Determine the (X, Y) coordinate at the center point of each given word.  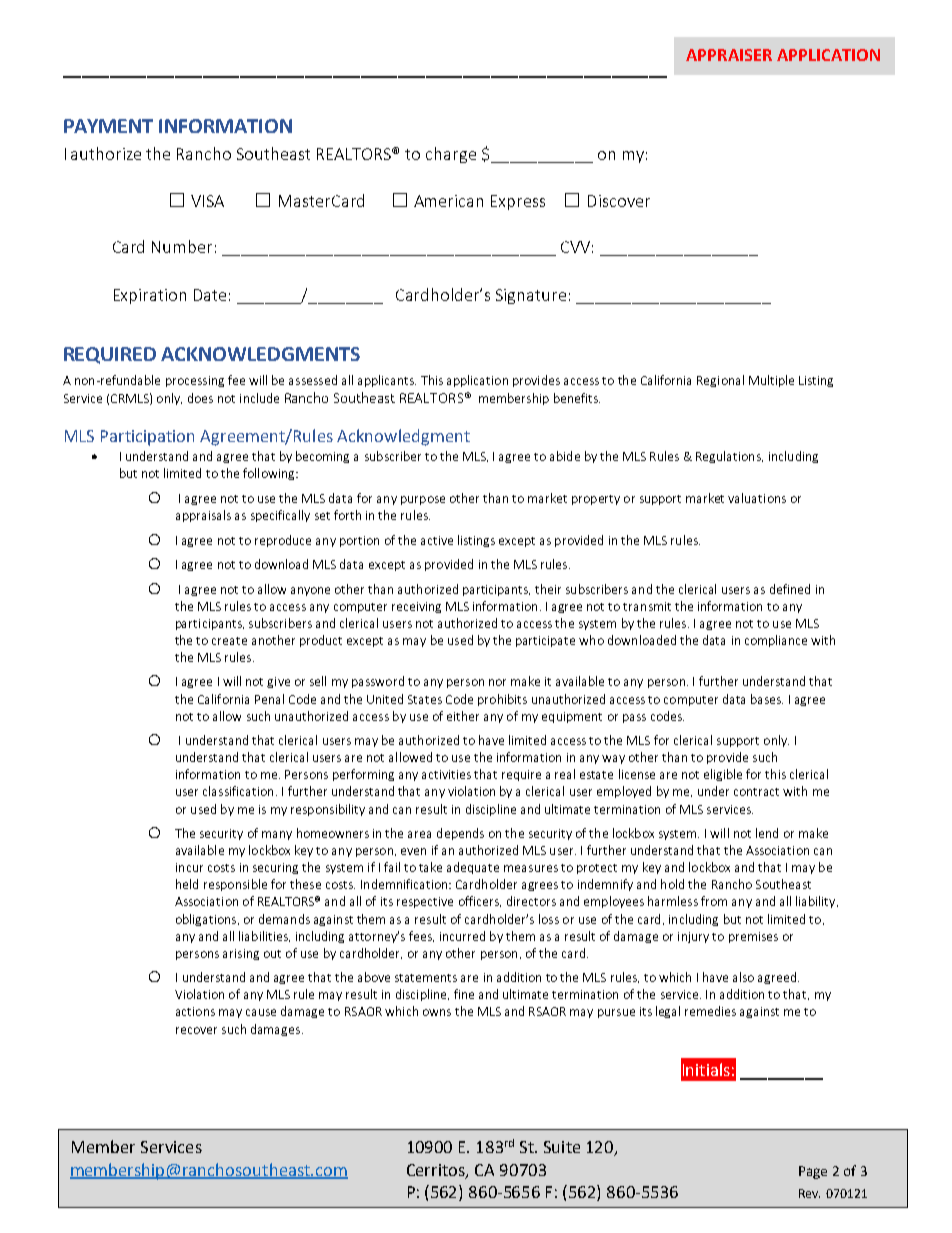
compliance (776, 641)
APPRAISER (729, 55)
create (229, 641)
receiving (416, 607)
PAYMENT (108, 126)
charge (451, 155)
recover (196, 1030)
